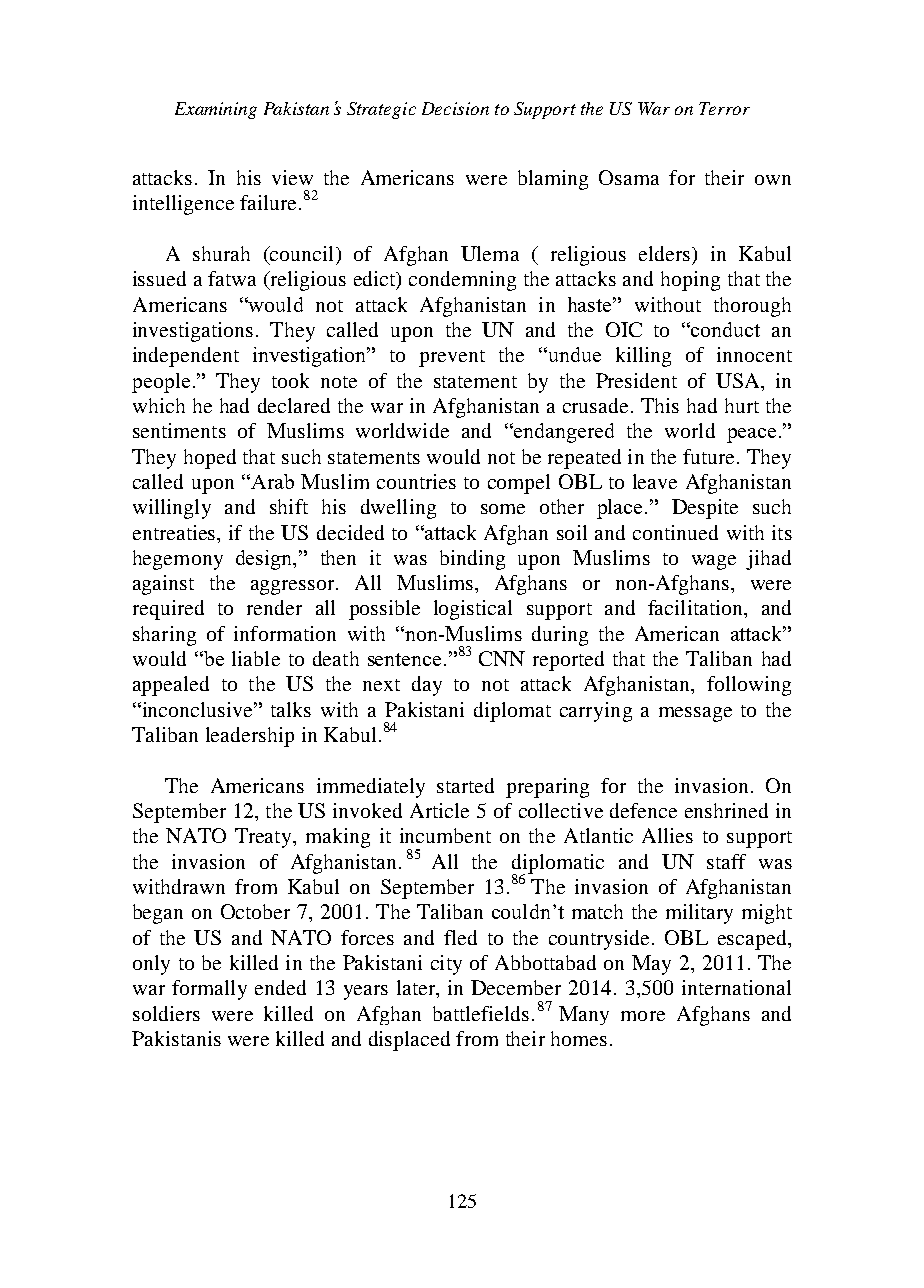 This image has width=924, height=1288. Describe the element at coordinates (516, 987) in the image. I see `December` at that location.
